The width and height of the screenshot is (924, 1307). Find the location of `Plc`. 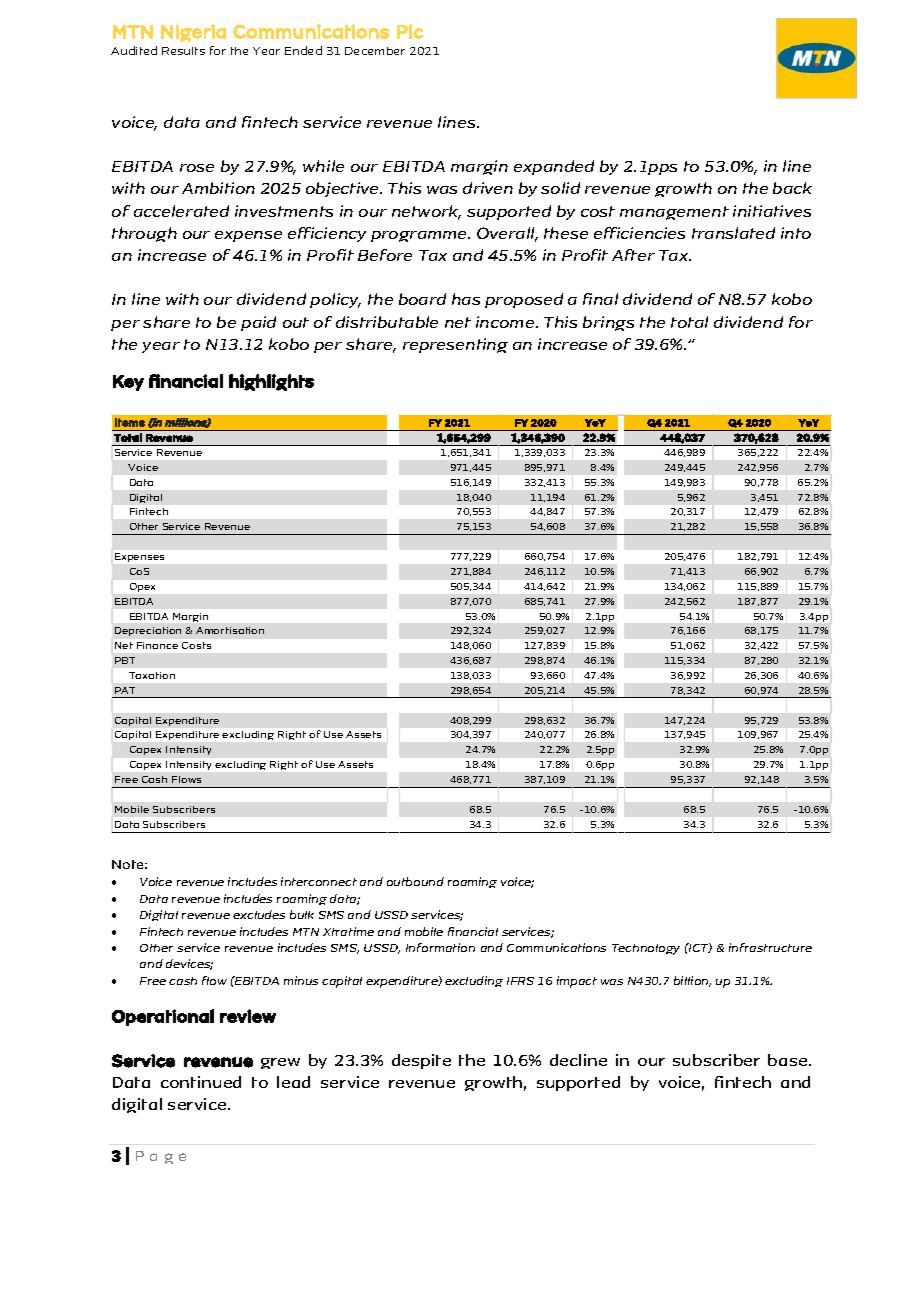

Plc is located at coordinates (410, 31).
